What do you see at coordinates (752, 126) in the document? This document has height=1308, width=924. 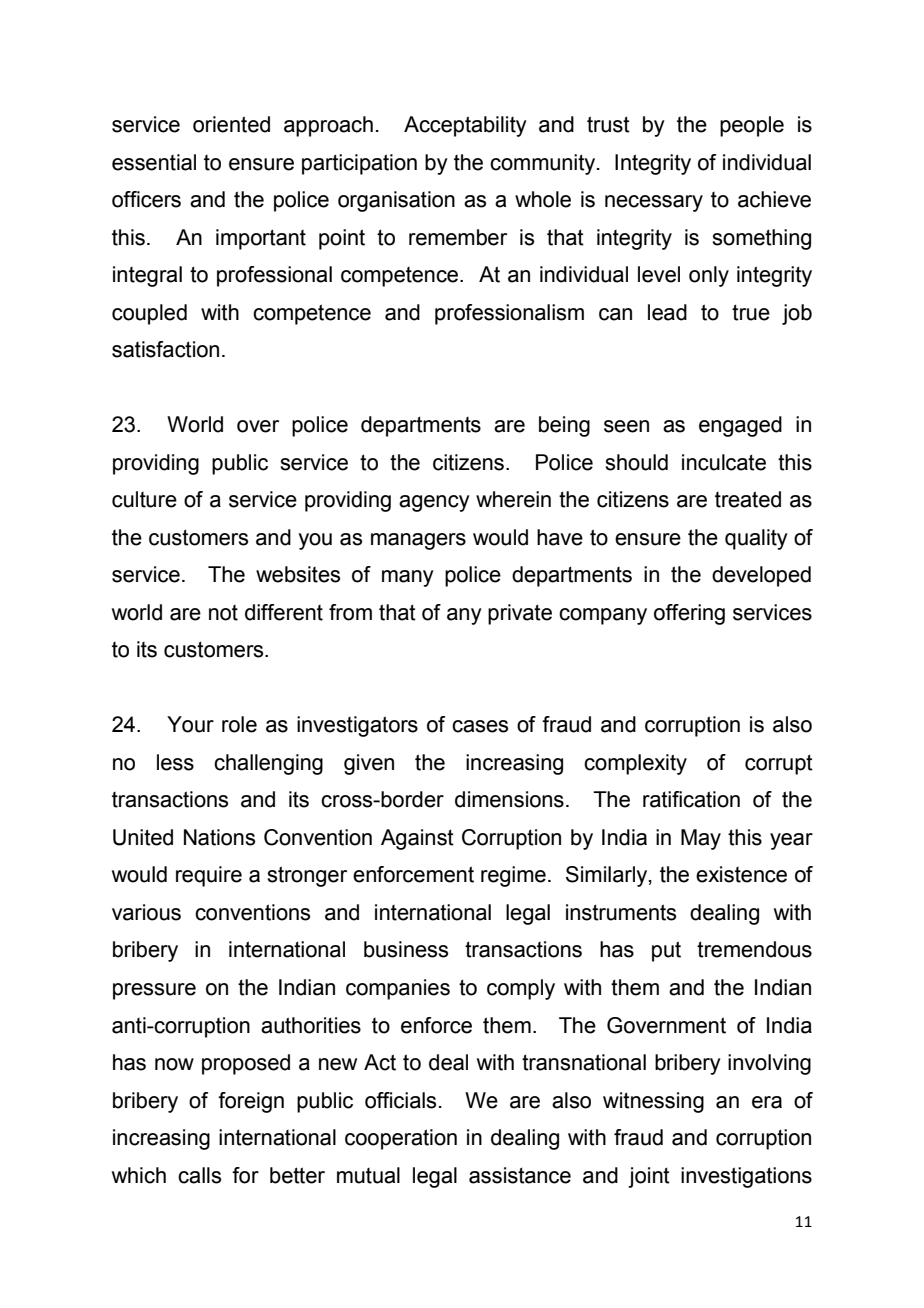 I see `people` at bounding box center [752, 126].
